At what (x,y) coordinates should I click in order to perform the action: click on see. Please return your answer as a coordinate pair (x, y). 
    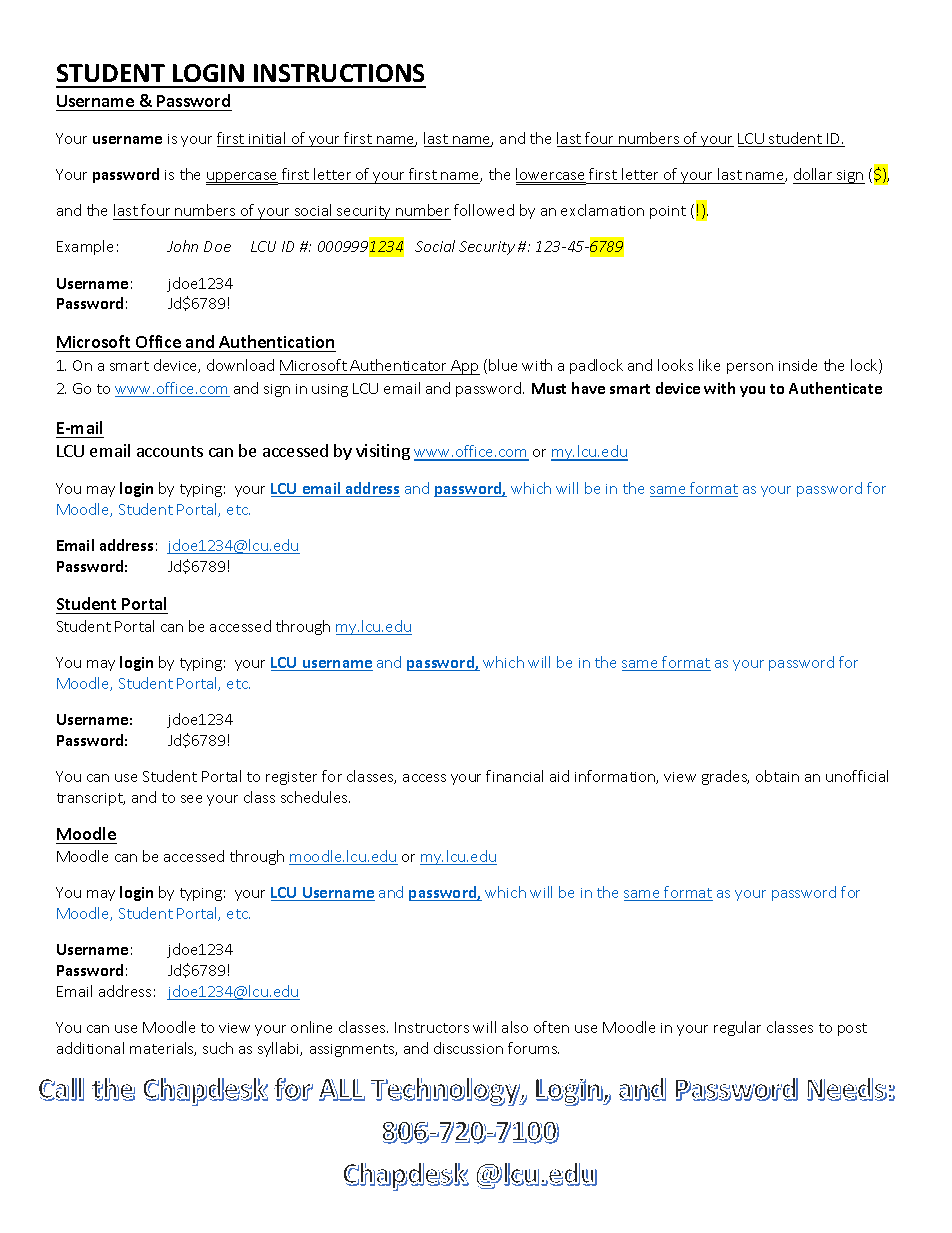
    Looking at the image, I should click on (191, 799).
